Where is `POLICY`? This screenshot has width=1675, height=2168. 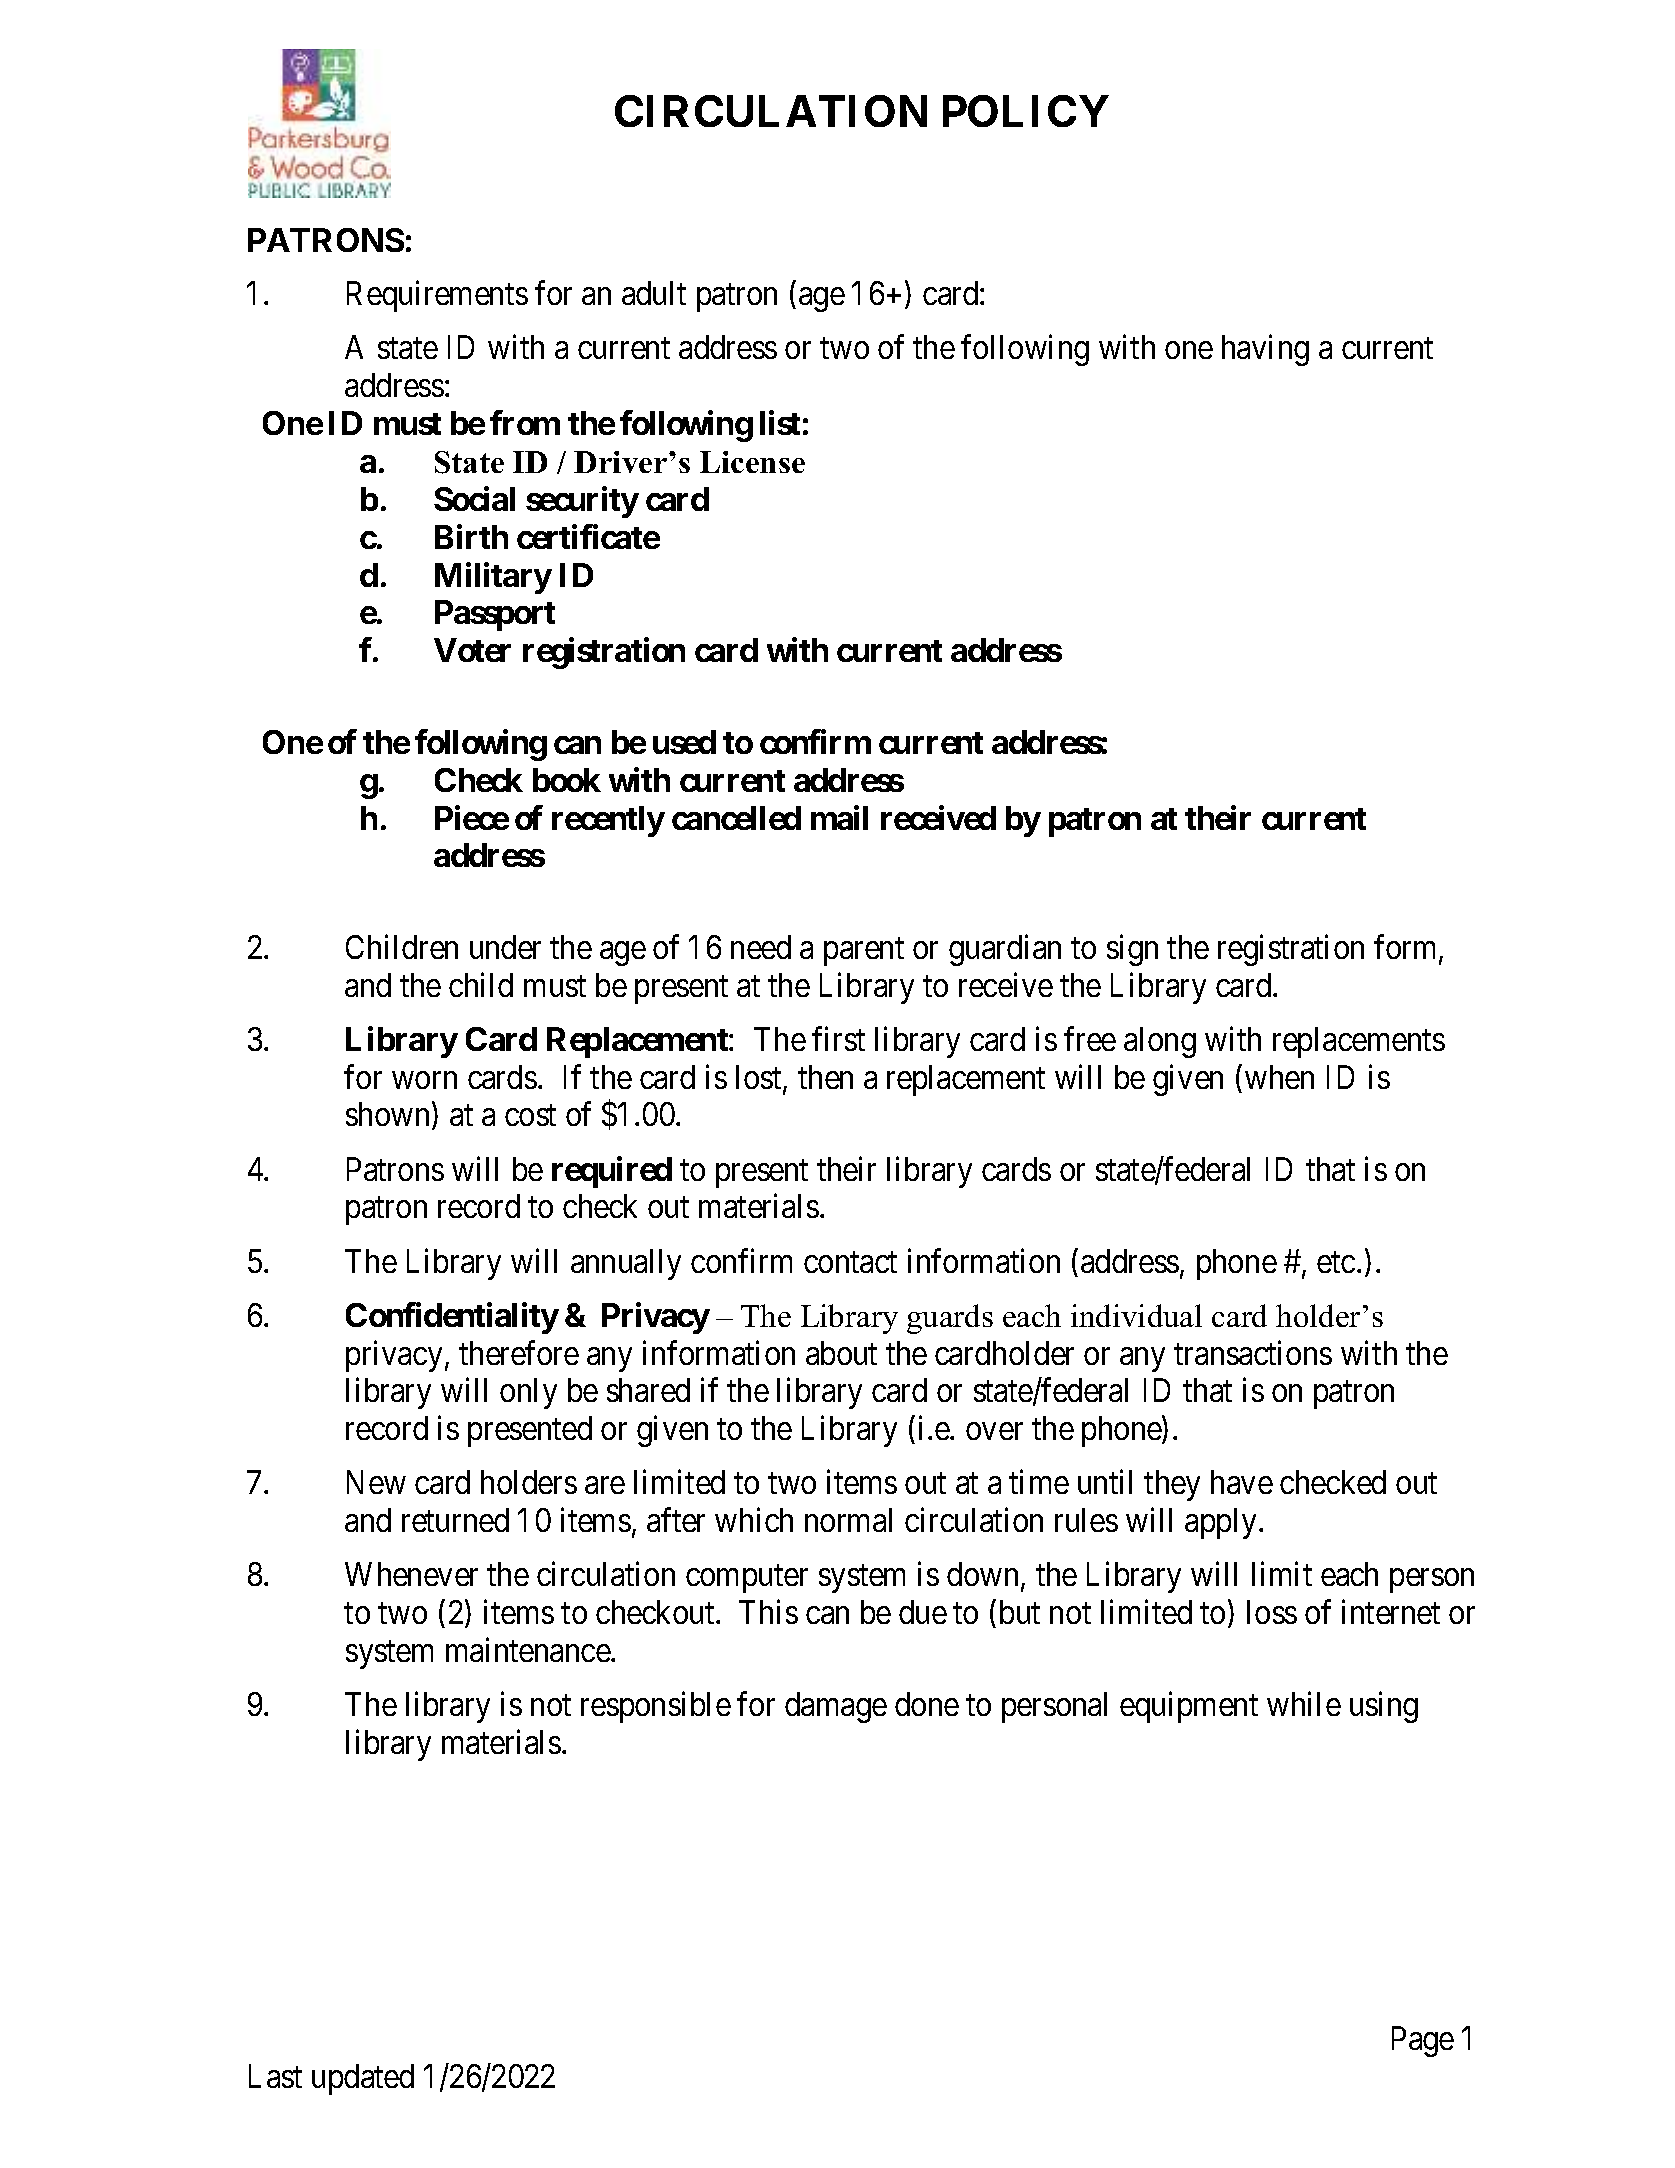 POLICY is located at coordinates (1026, 111).
